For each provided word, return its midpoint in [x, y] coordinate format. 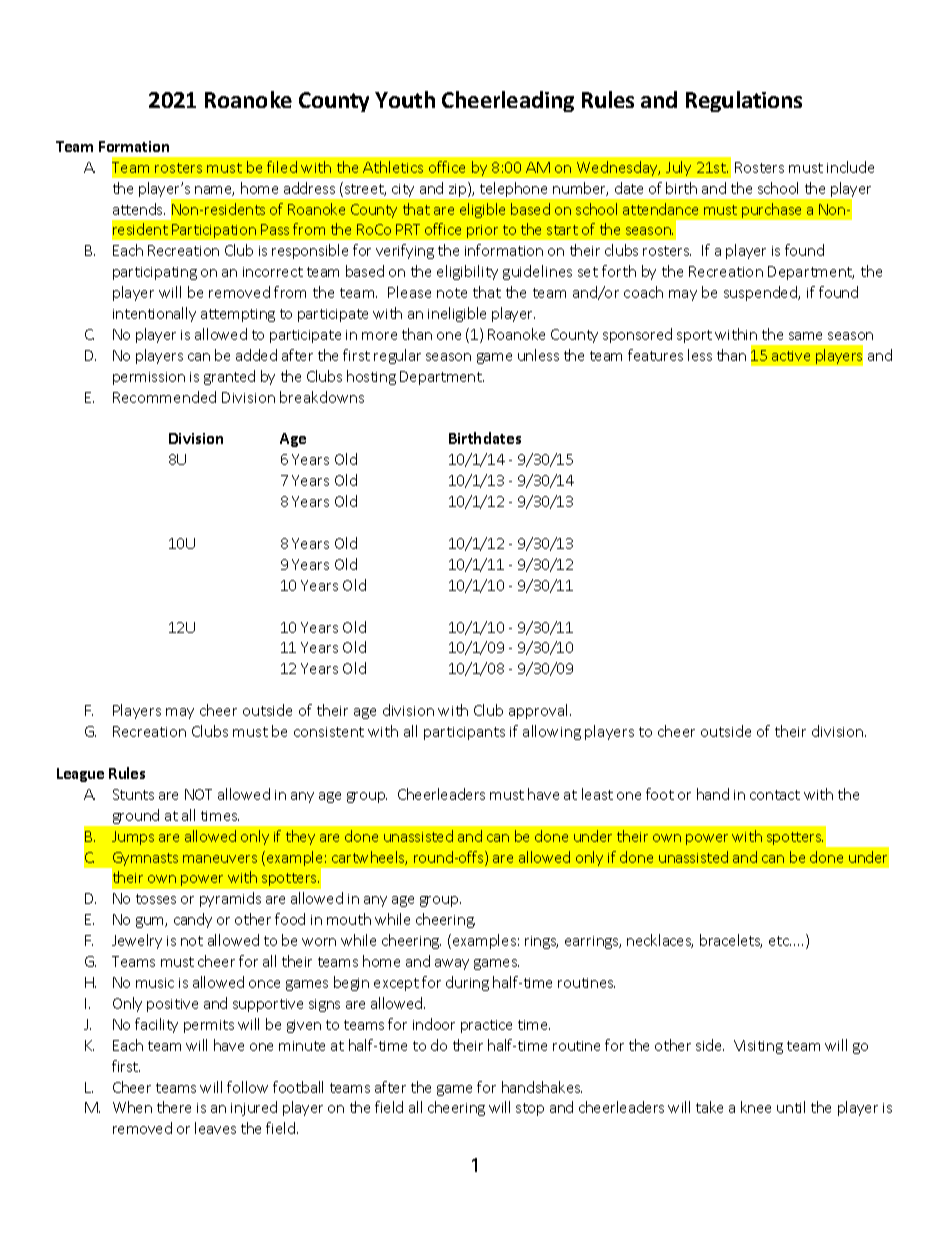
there [174, 1107]
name [214, 191]
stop [530, 1109]
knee [756, 1107]
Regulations [744, 101]
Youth [405, 99]
